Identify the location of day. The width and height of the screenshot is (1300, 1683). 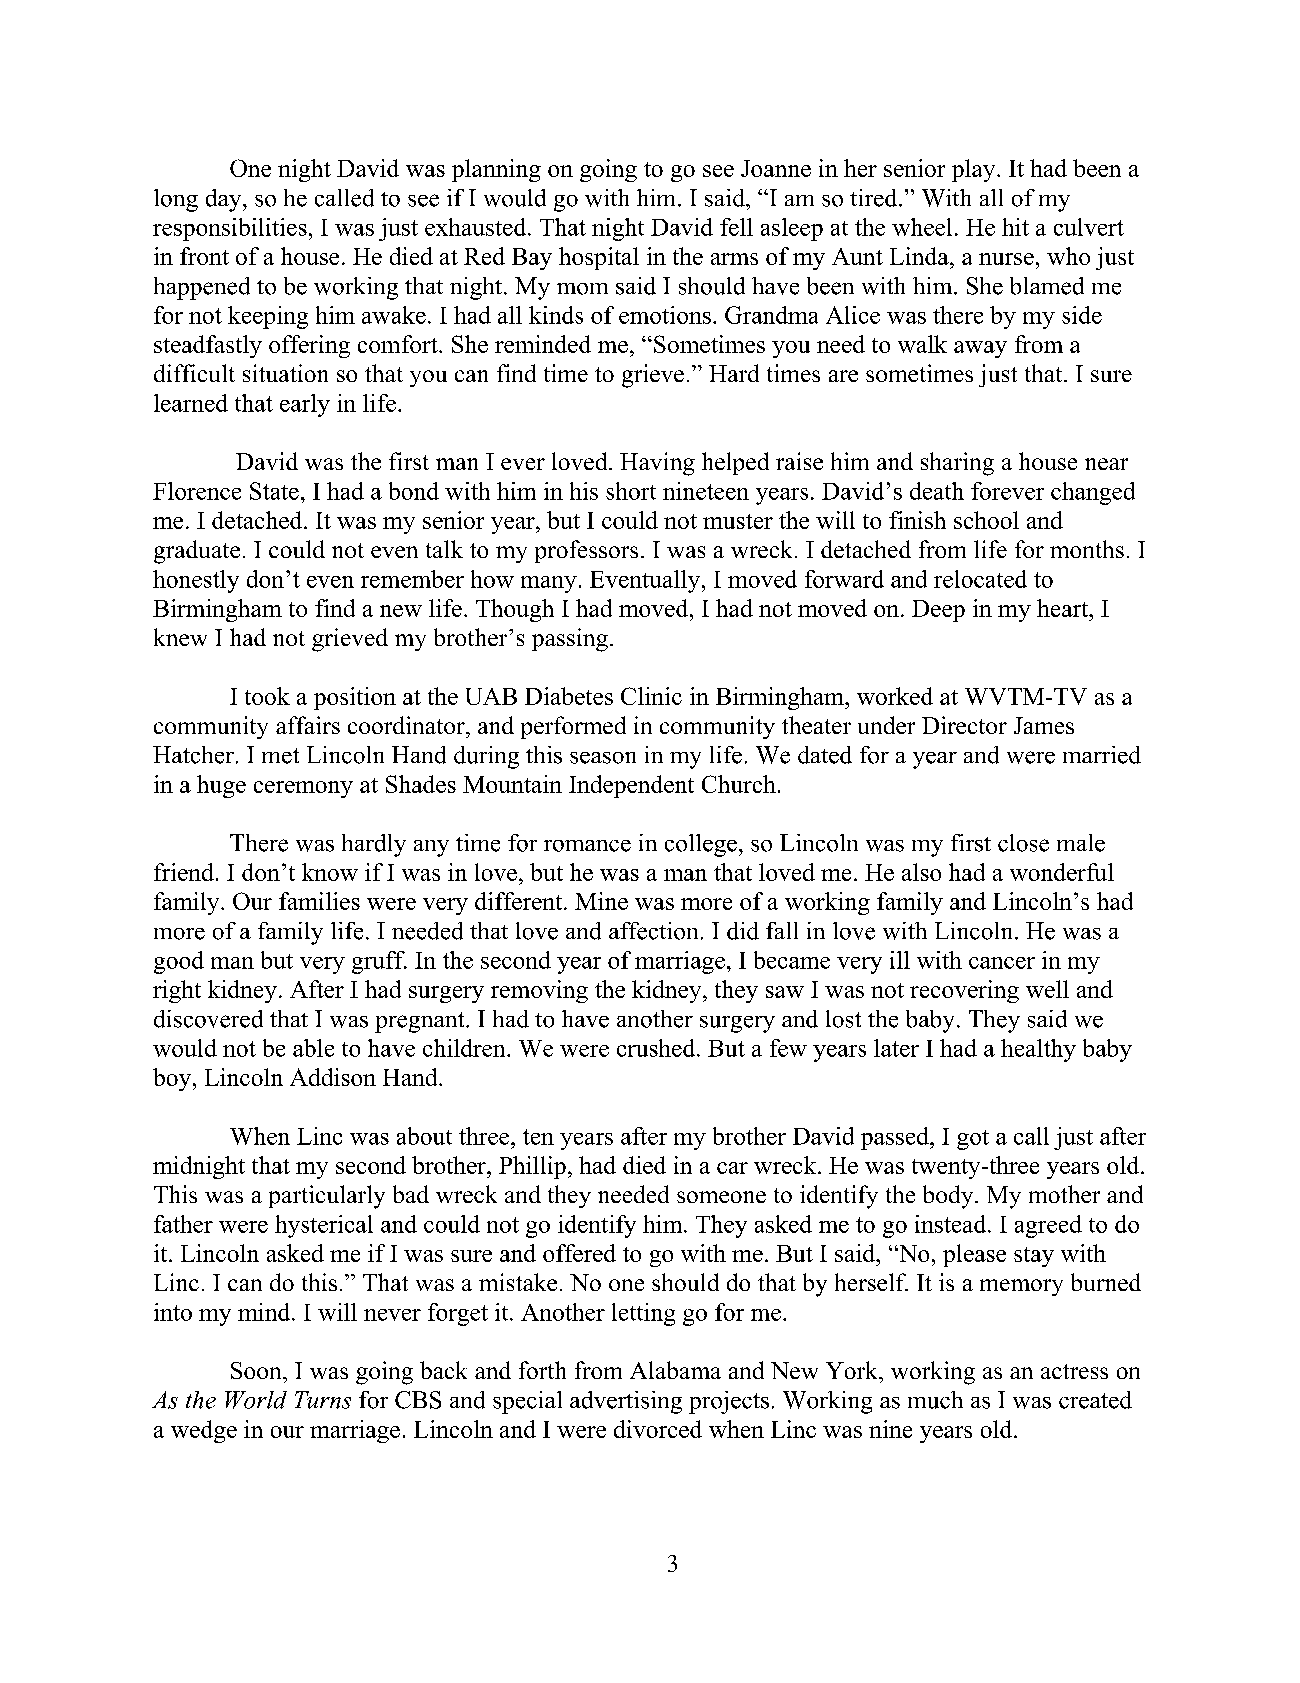
(225, 200).
